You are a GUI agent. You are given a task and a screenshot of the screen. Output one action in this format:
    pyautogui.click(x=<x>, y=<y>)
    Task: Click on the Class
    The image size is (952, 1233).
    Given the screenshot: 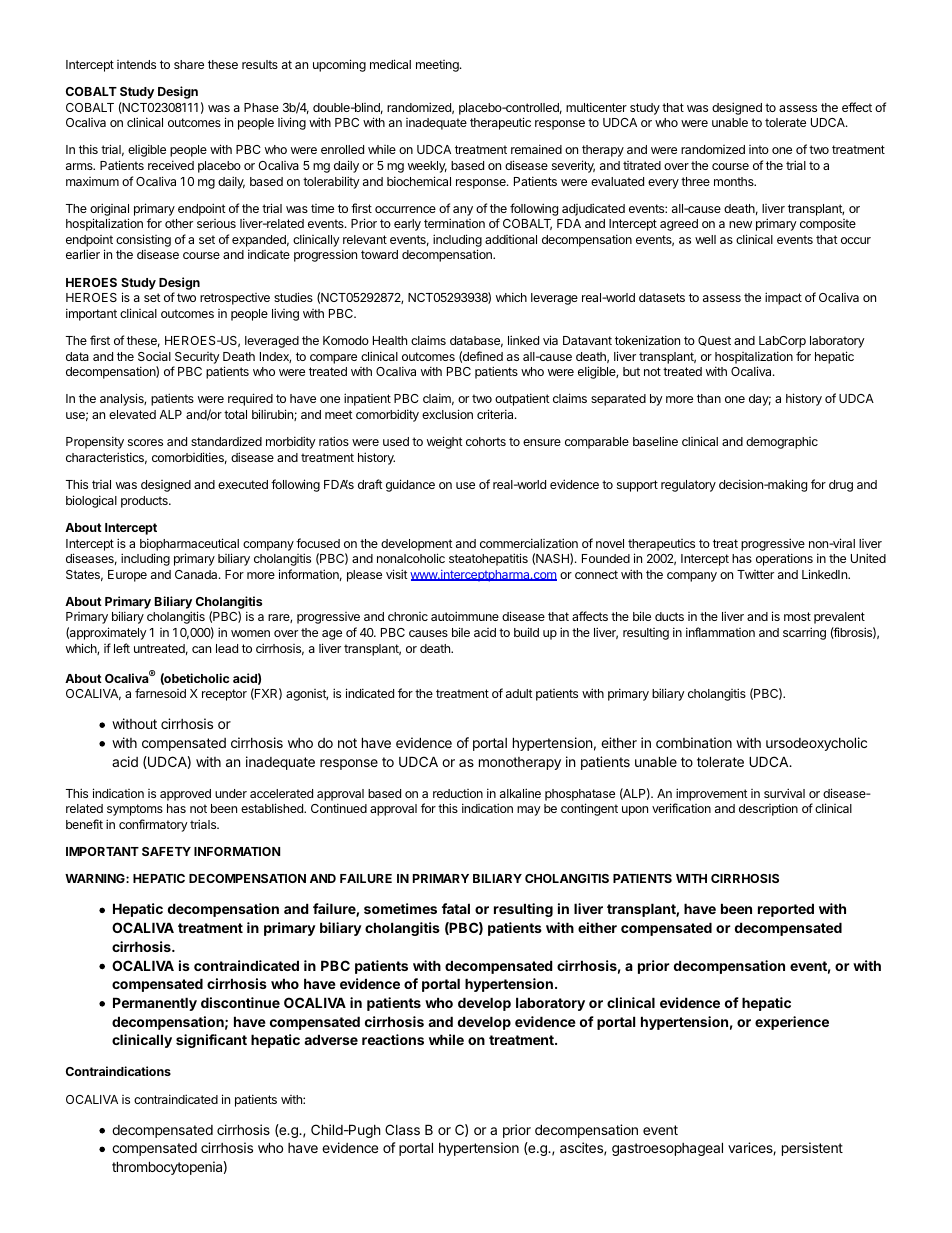 What is the action you would take?
    pyautogui.click(x=402, y=1129)
